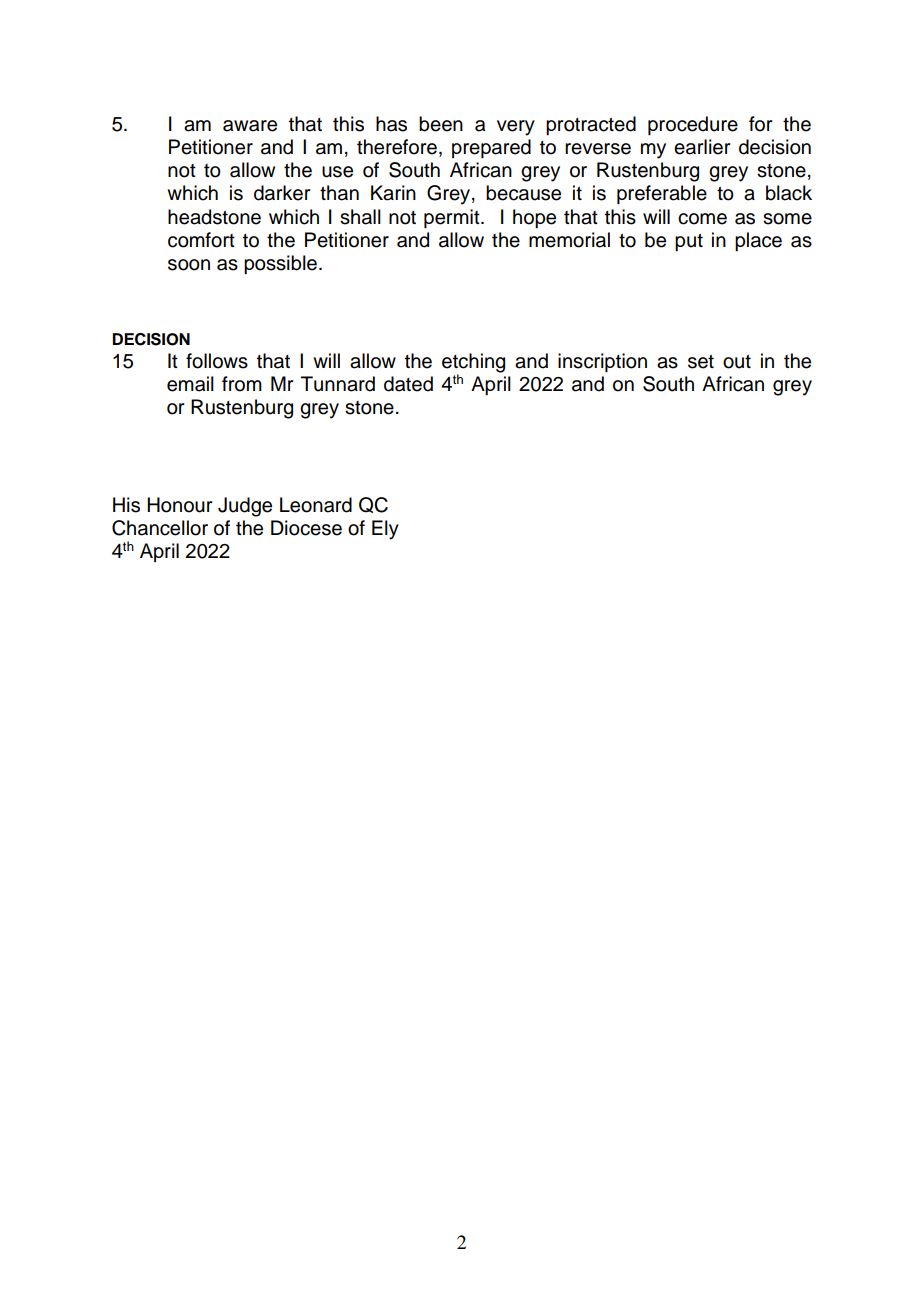 The image size is (924, 1308). I want to click on from, so click(242, 384).
